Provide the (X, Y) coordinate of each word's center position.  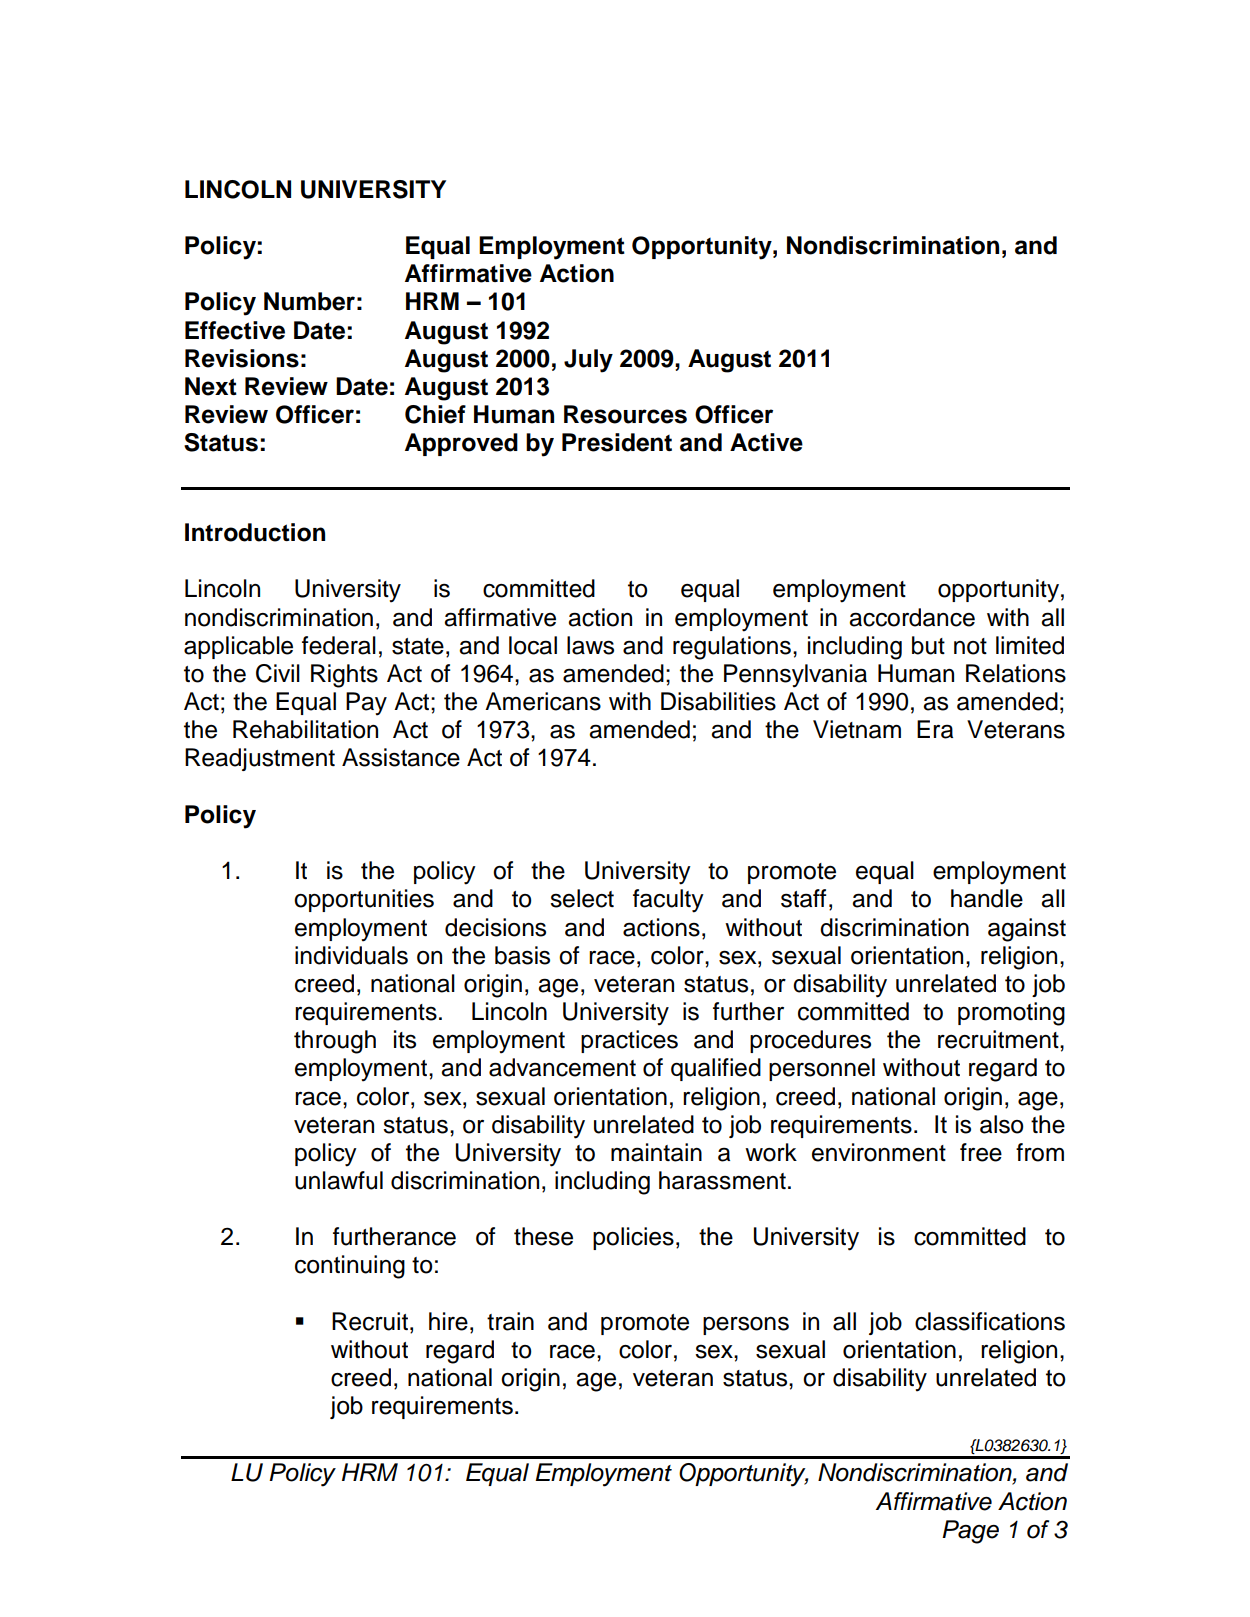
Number (309, 301)
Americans (543, 701)
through (335, 1042)
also (1002, 1124)
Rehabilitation (305, 729)
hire (448, 1321)
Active (766, 442)
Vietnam (857, 729)
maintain (656, 1152)
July (588, 361)
